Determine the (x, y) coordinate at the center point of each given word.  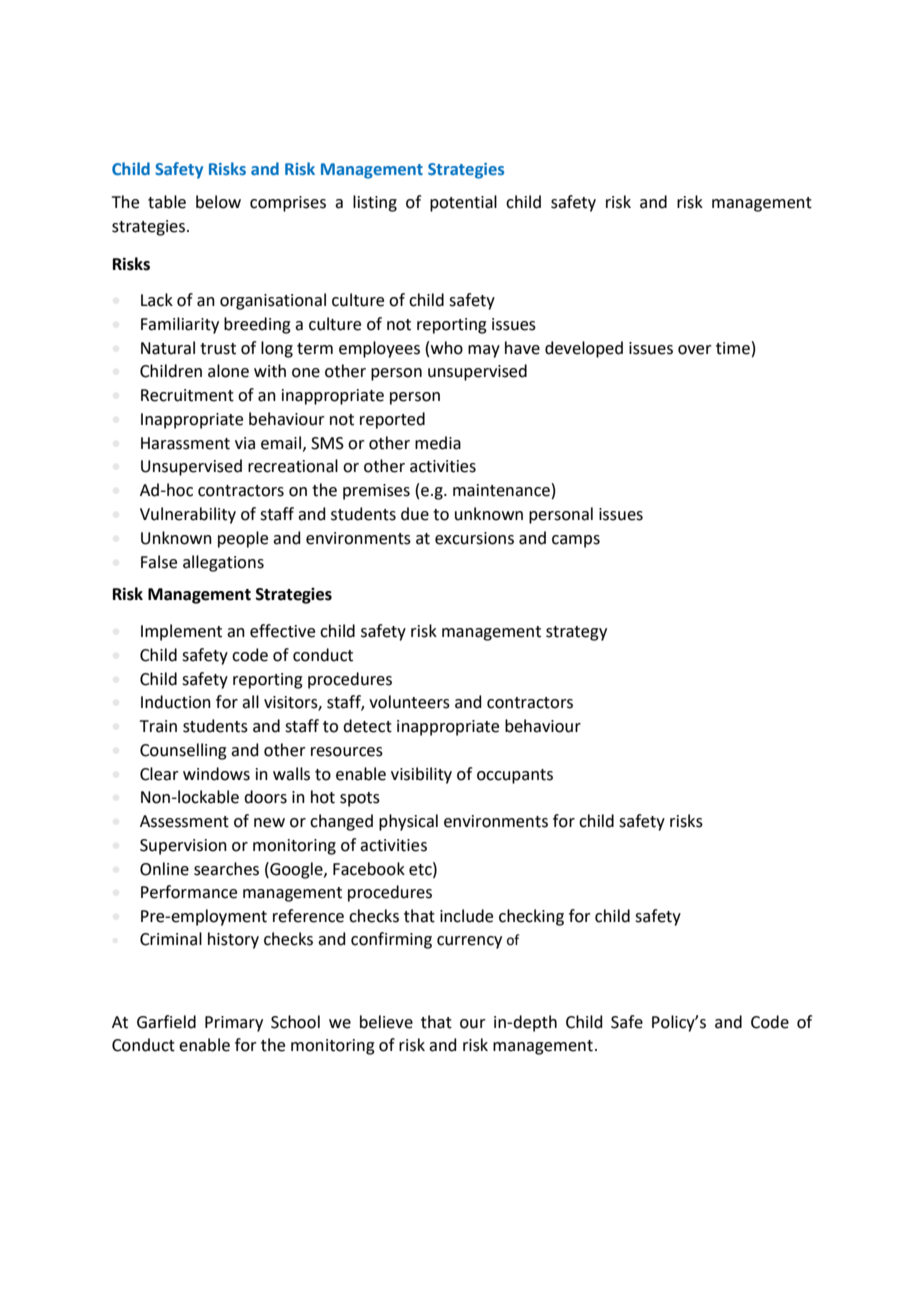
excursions (474, 538)
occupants (515, 776)
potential (463, 203)
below (218, 202)
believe (386, 1022)
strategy (576, 633)
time (733, 348)
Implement (181, 632)
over (695, 350)
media (438, 443)
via (245, 443)
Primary (234, 1024)
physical (408, 822)
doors (265, 797)
